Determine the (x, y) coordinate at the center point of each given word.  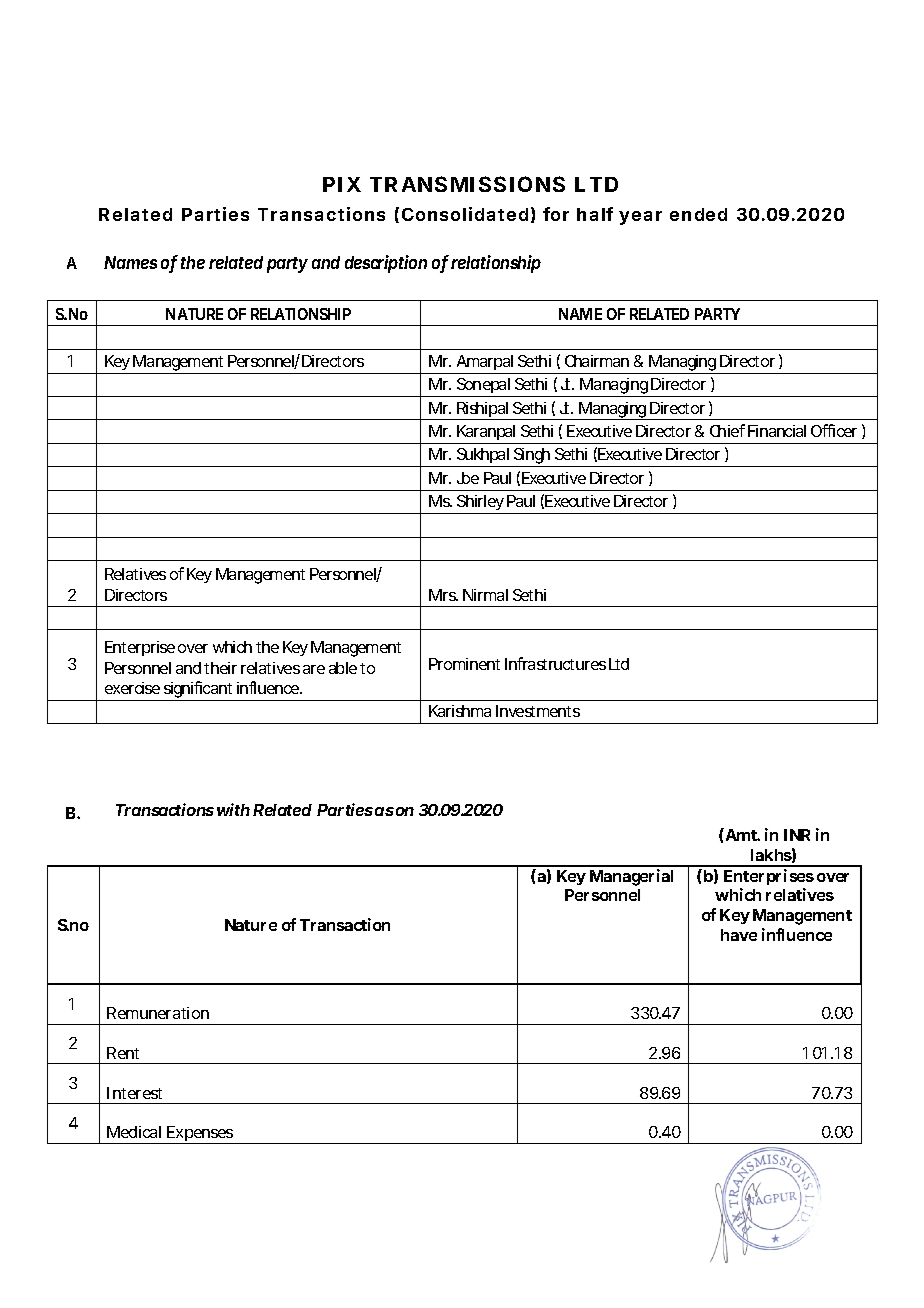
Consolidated (465, 214)
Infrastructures (555, 663)
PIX (342, 184)
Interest (134, 1093)
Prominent (464, 664)
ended (698, 214)
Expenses (201, 1135)
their (220, 668)
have (739, 935)
